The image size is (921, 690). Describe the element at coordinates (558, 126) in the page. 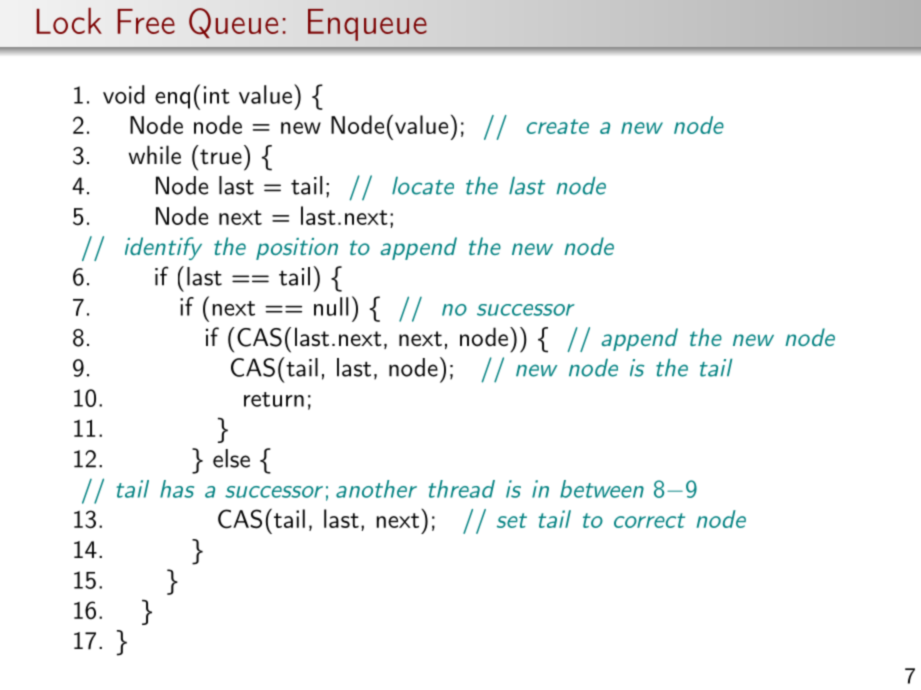

I see `create` at that location.
